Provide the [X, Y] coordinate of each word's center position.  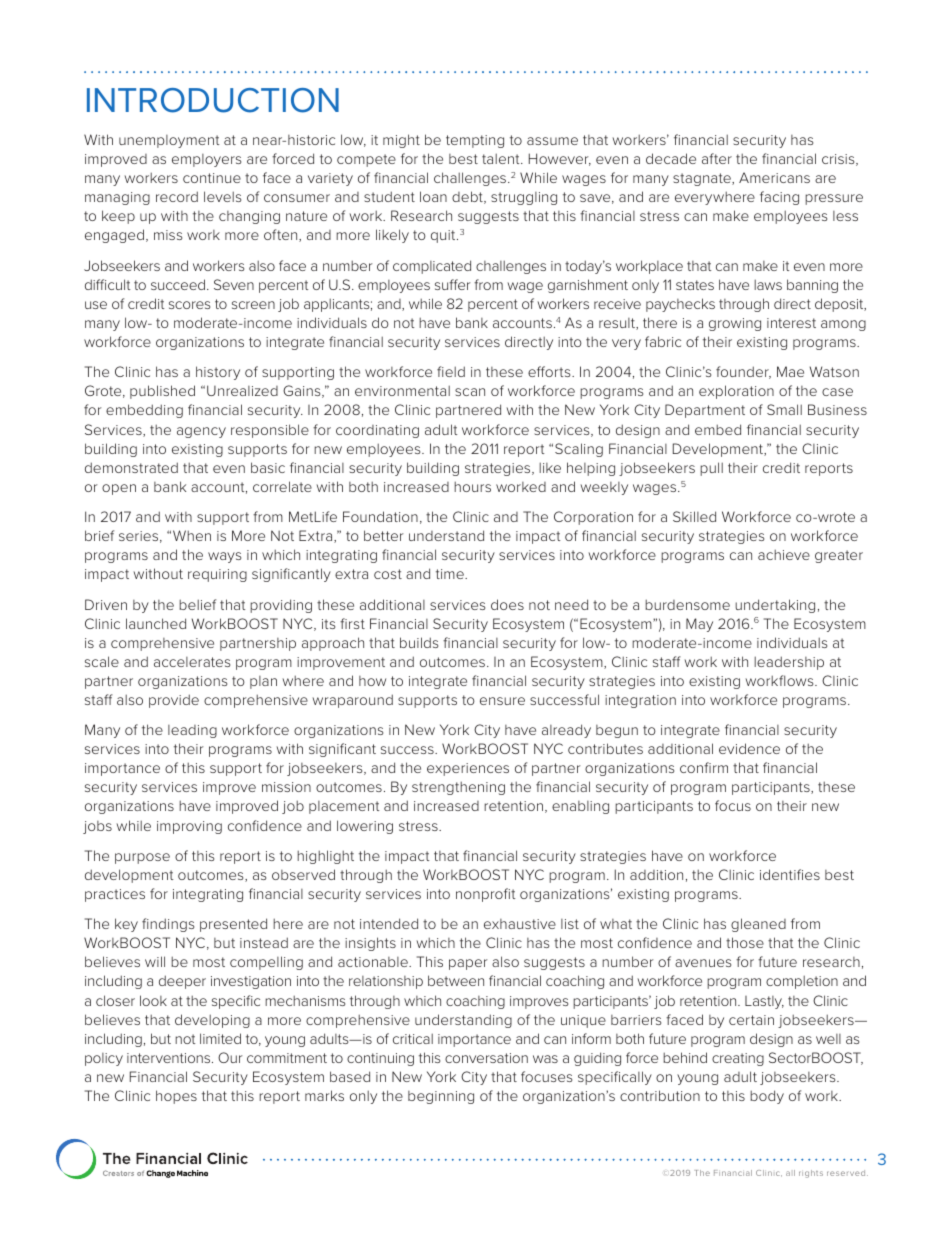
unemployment [169, 141]
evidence [749, 748]
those [745, 942]
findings [168, 925]
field [451, 371]
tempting [475, 141]
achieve [784, 554]
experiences [468, 769]
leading [192, 731]
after [717, 158]
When [192, 535]
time [451, 574]
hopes [176, 1097]
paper [468, 964]
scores [189, 305]
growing [735, 324]
